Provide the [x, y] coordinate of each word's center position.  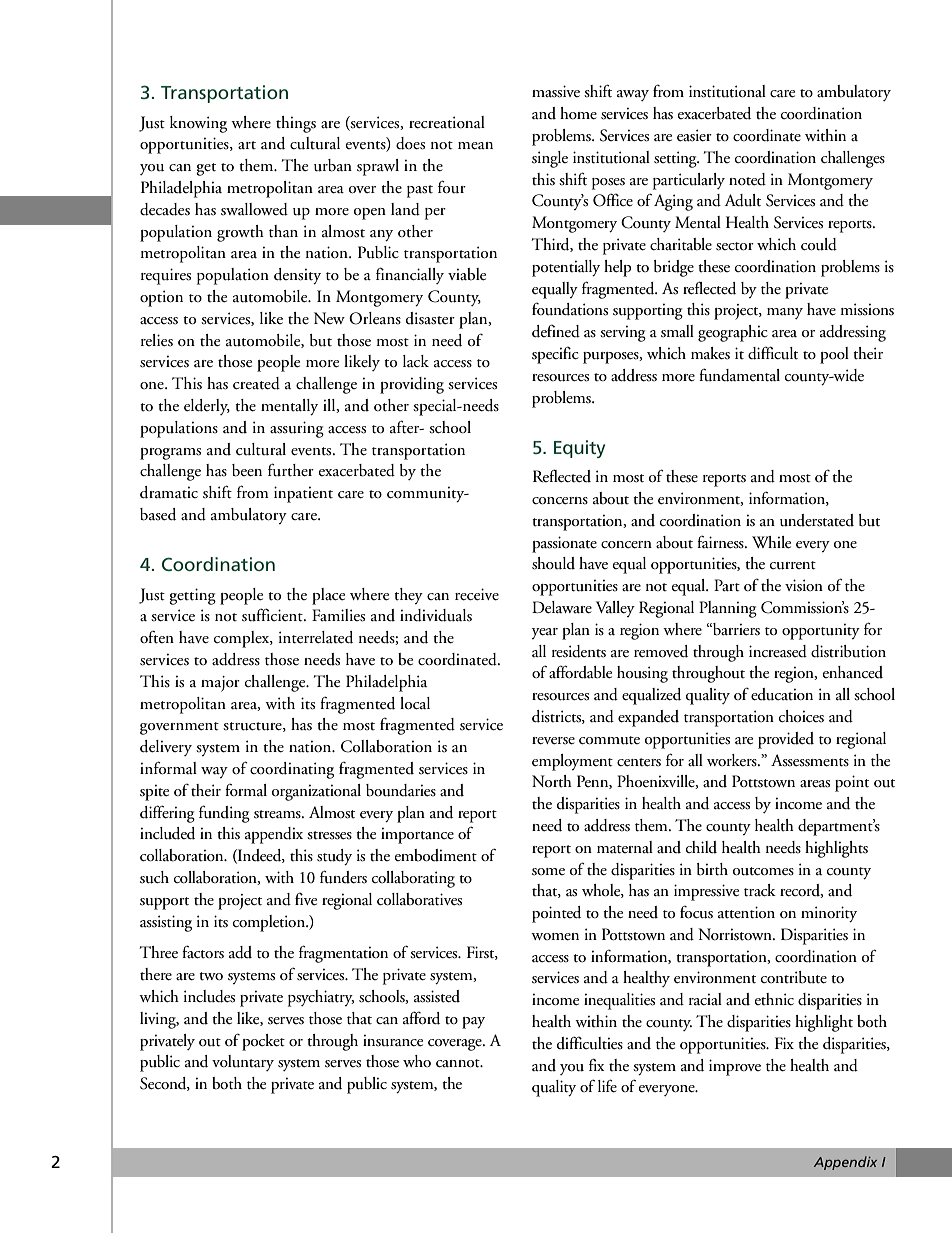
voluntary [243, 1063]
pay [473, 1023]
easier [694, 135]
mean [475, 146]
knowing [198, 124]
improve [735, 1067]
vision [804, 585]
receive [477, 594]
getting [192, 596]
